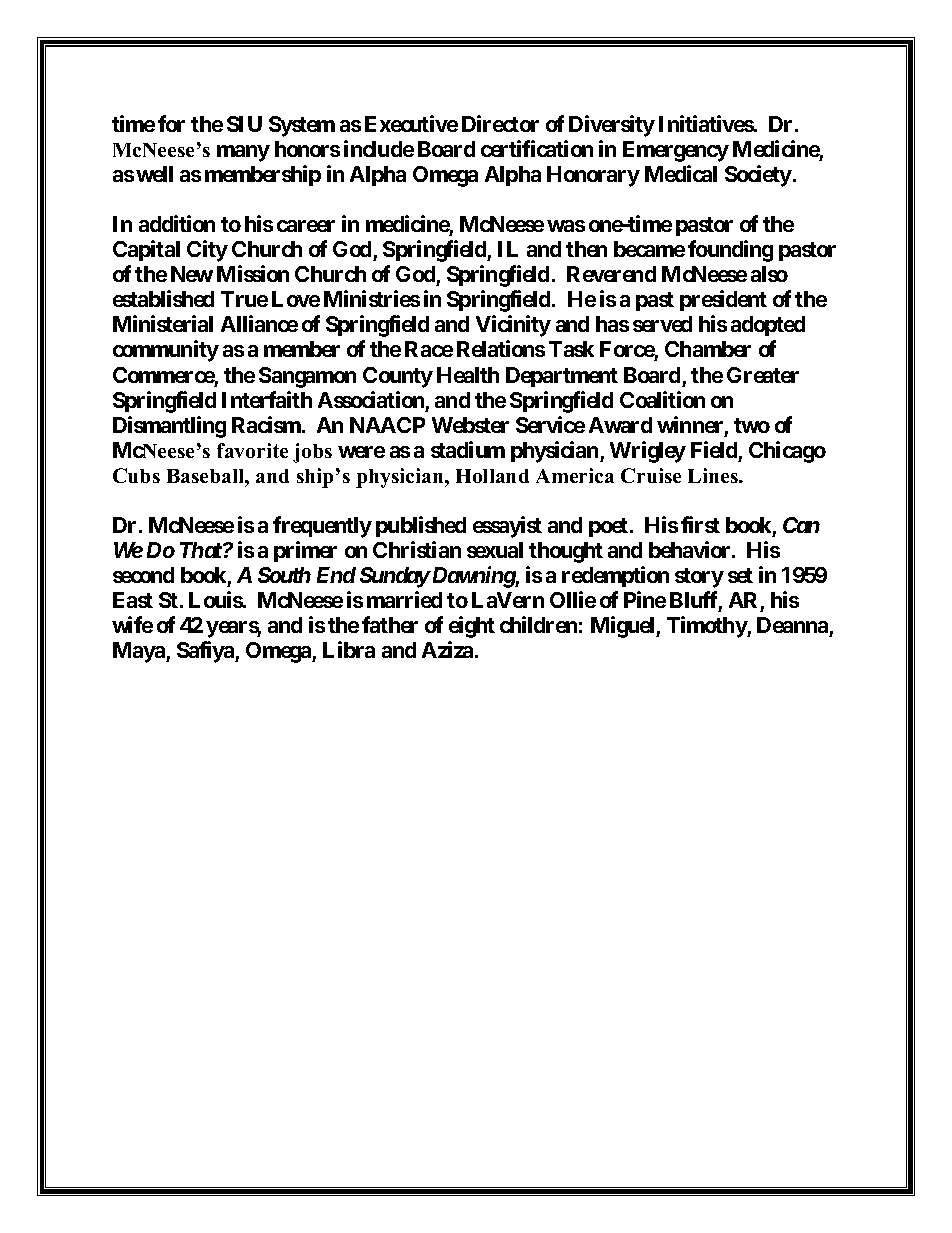 This screenshot has height=1233, width=952. Describe the element at coordinates (472, 627) in the screenshot. I see `eight` at that location.
